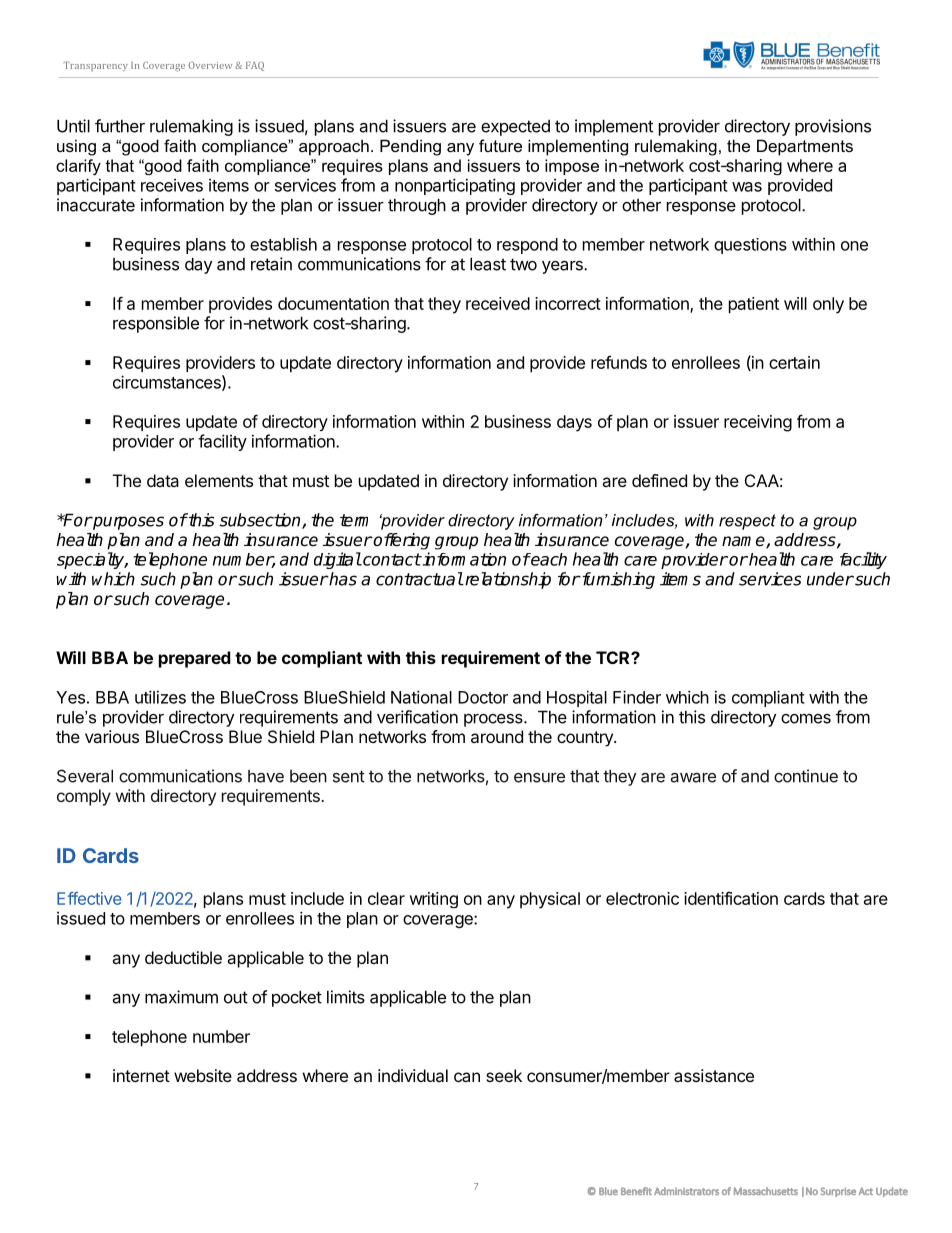 This screenshot has height=1233, width=952. I want to click on further, so click(120, 126).
